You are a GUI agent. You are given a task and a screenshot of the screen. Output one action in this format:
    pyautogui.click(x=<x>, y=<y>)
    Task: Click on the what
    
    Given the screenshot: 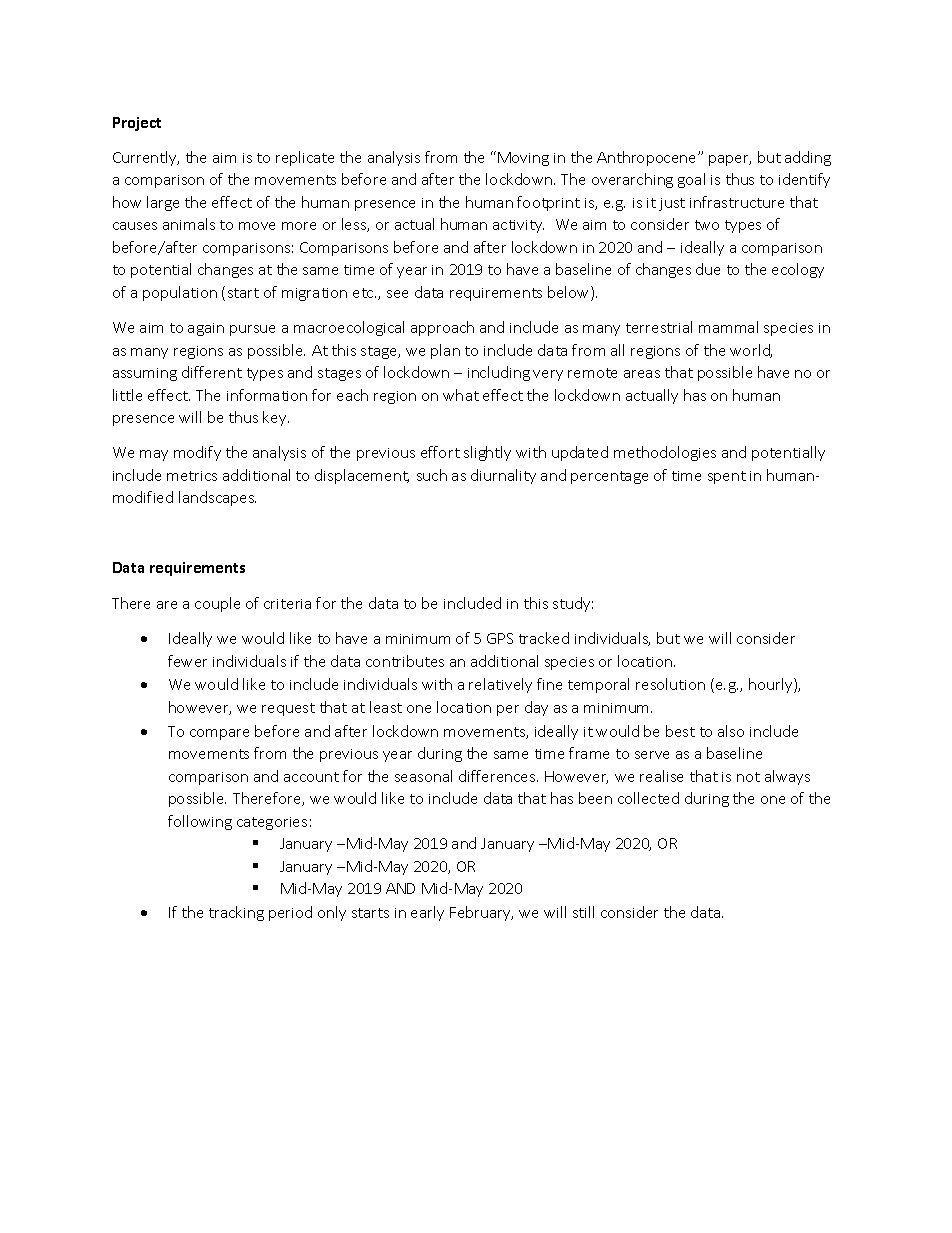 What is the action you would take?
    pyautogui.click(x=461, y=395)
